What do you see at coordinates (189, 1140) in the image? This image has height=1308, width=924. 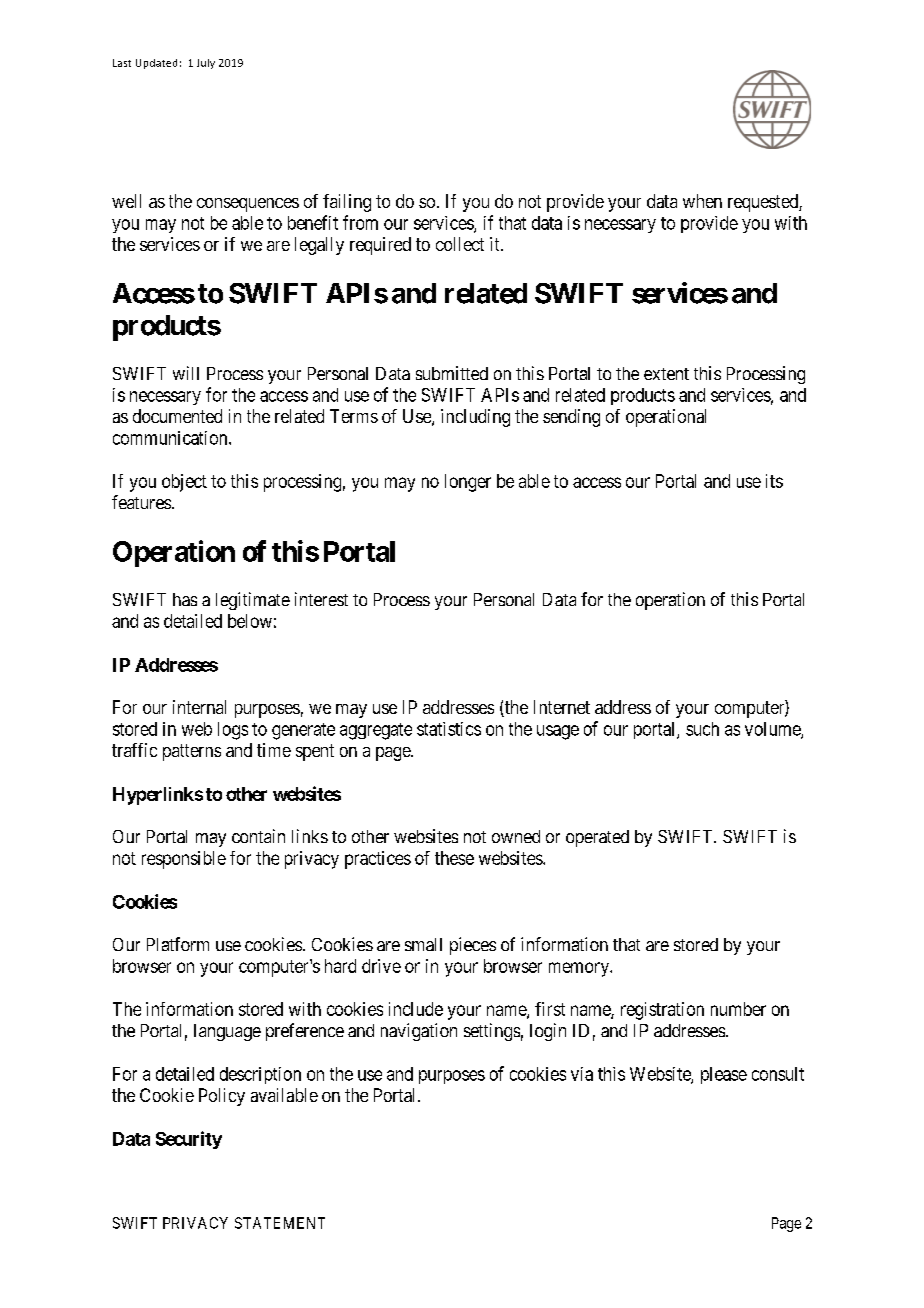 I see `Security` at bounding box center [189, 1140].
